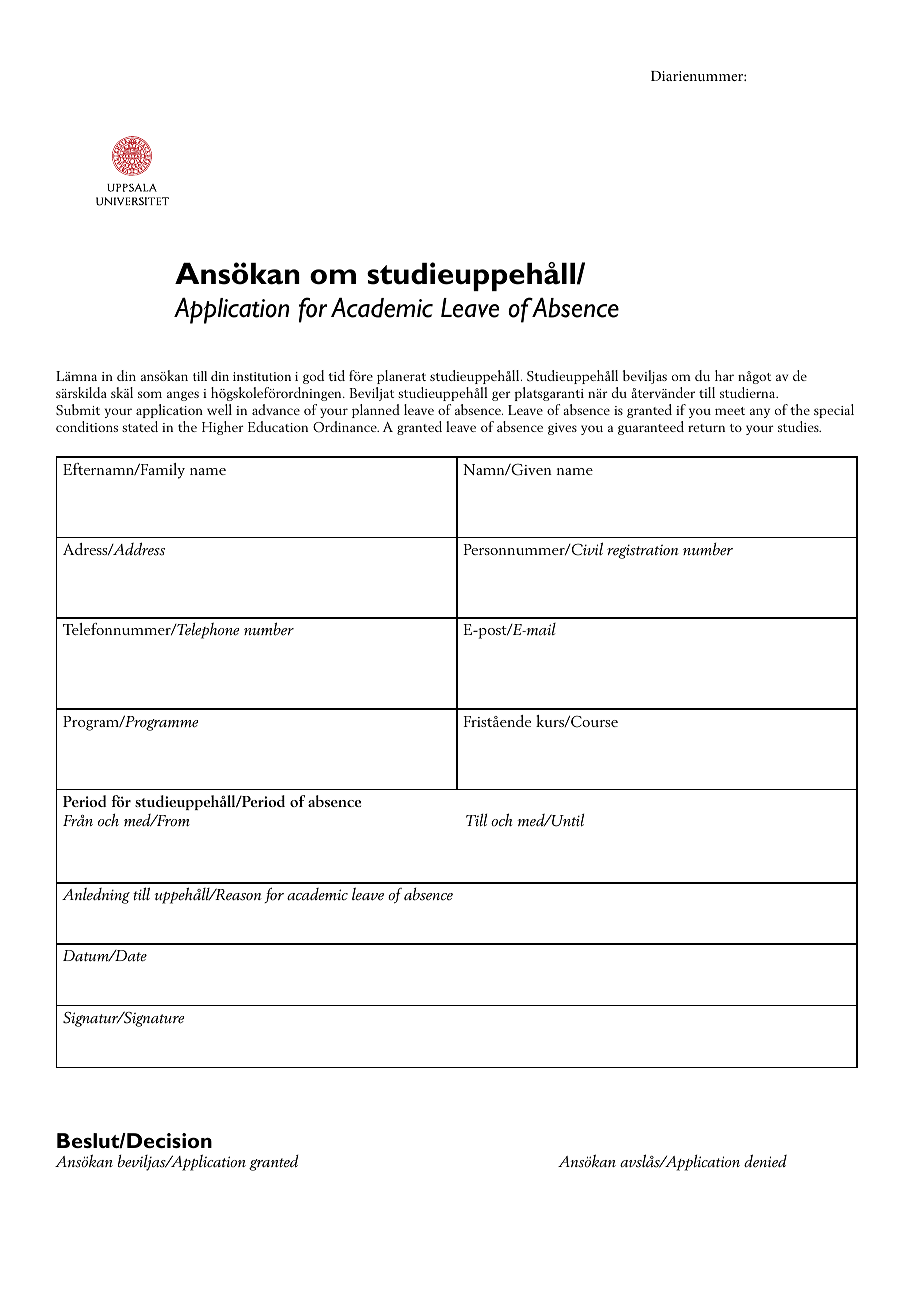 This page has width=924, height=1308. I want to click on gives, so click(562, 429).
